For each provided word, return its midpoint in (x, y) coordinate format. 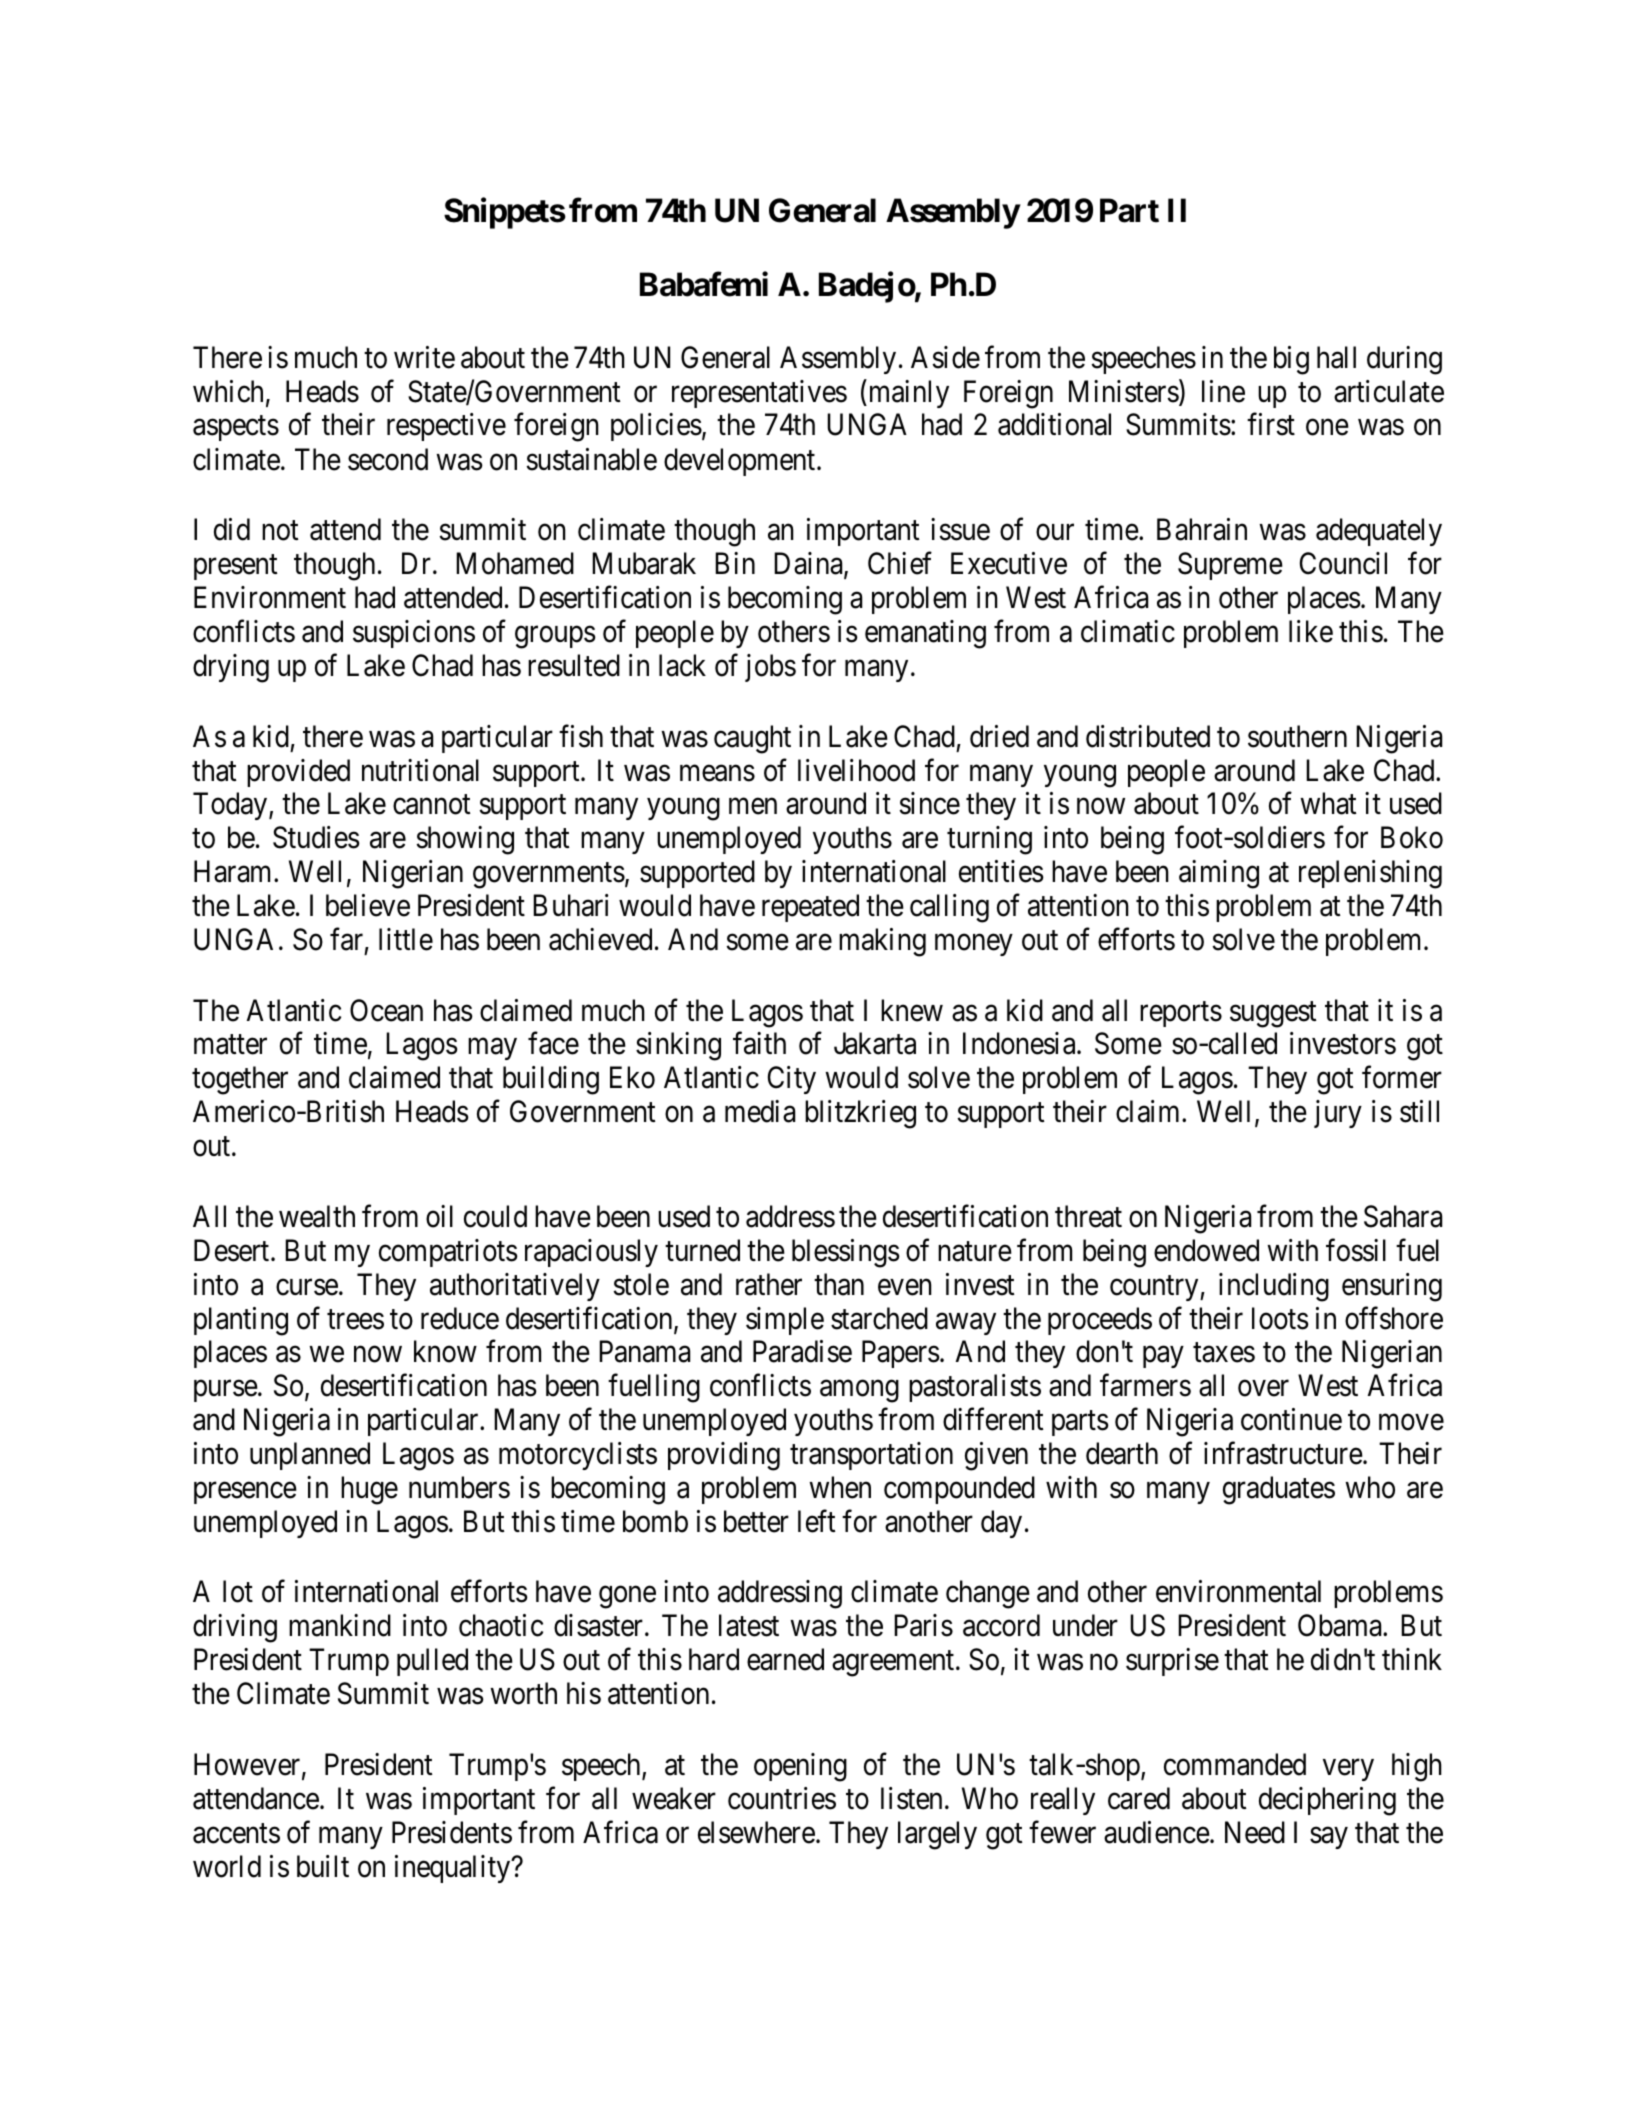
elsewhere (756, 1832)
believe (368, 905)
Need (1255, 1832)
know (445, 1351)
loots (1280, 1318)
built (323, 1866)
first (1271, 424)
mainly (907, 393)
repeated (810, 908)
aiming (1219, 874)
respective (446, 427)
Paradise (802, 1351)
